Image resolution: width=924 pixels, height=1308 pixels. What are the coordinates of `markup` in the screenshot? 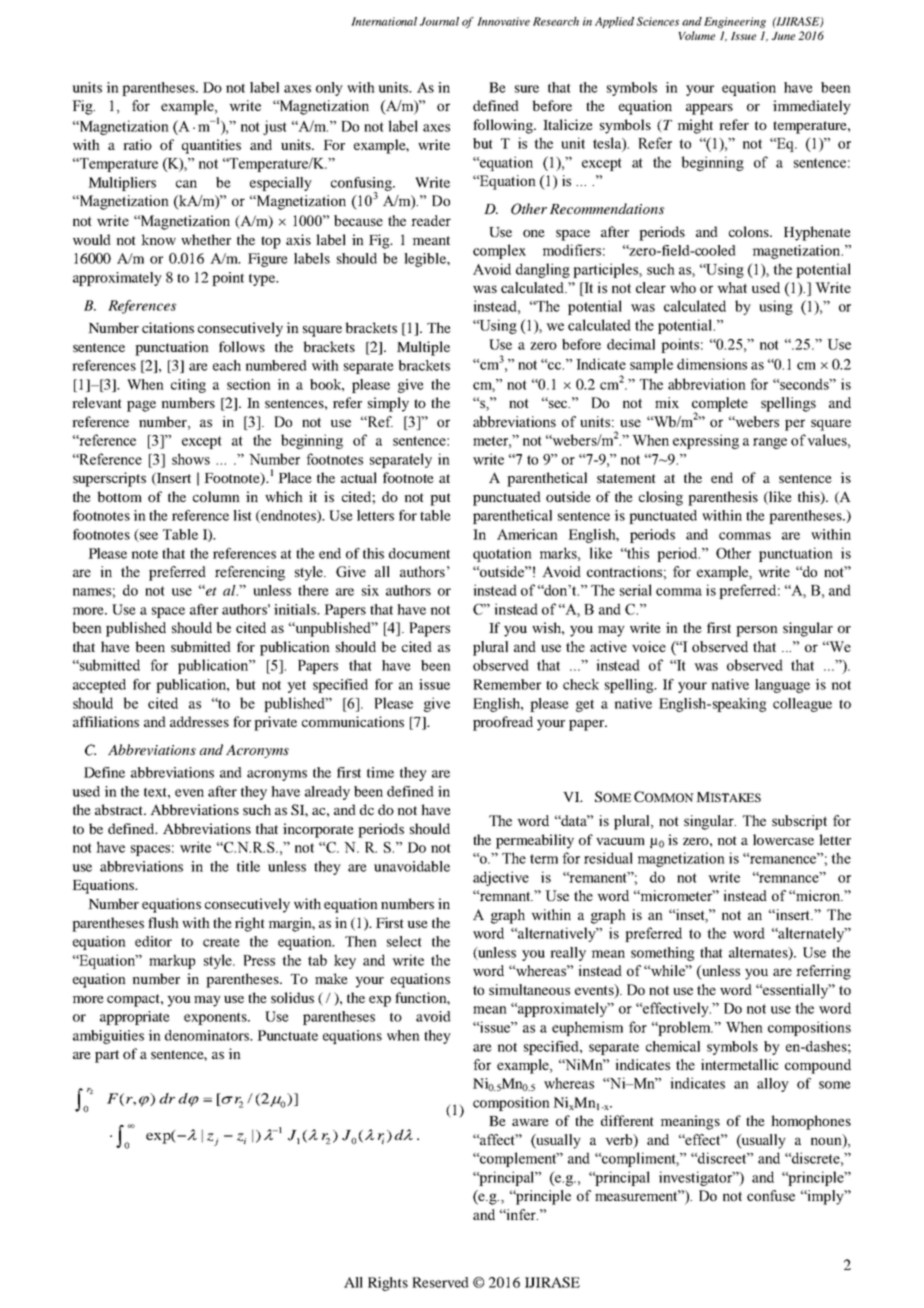 It's located at (172, 961).
